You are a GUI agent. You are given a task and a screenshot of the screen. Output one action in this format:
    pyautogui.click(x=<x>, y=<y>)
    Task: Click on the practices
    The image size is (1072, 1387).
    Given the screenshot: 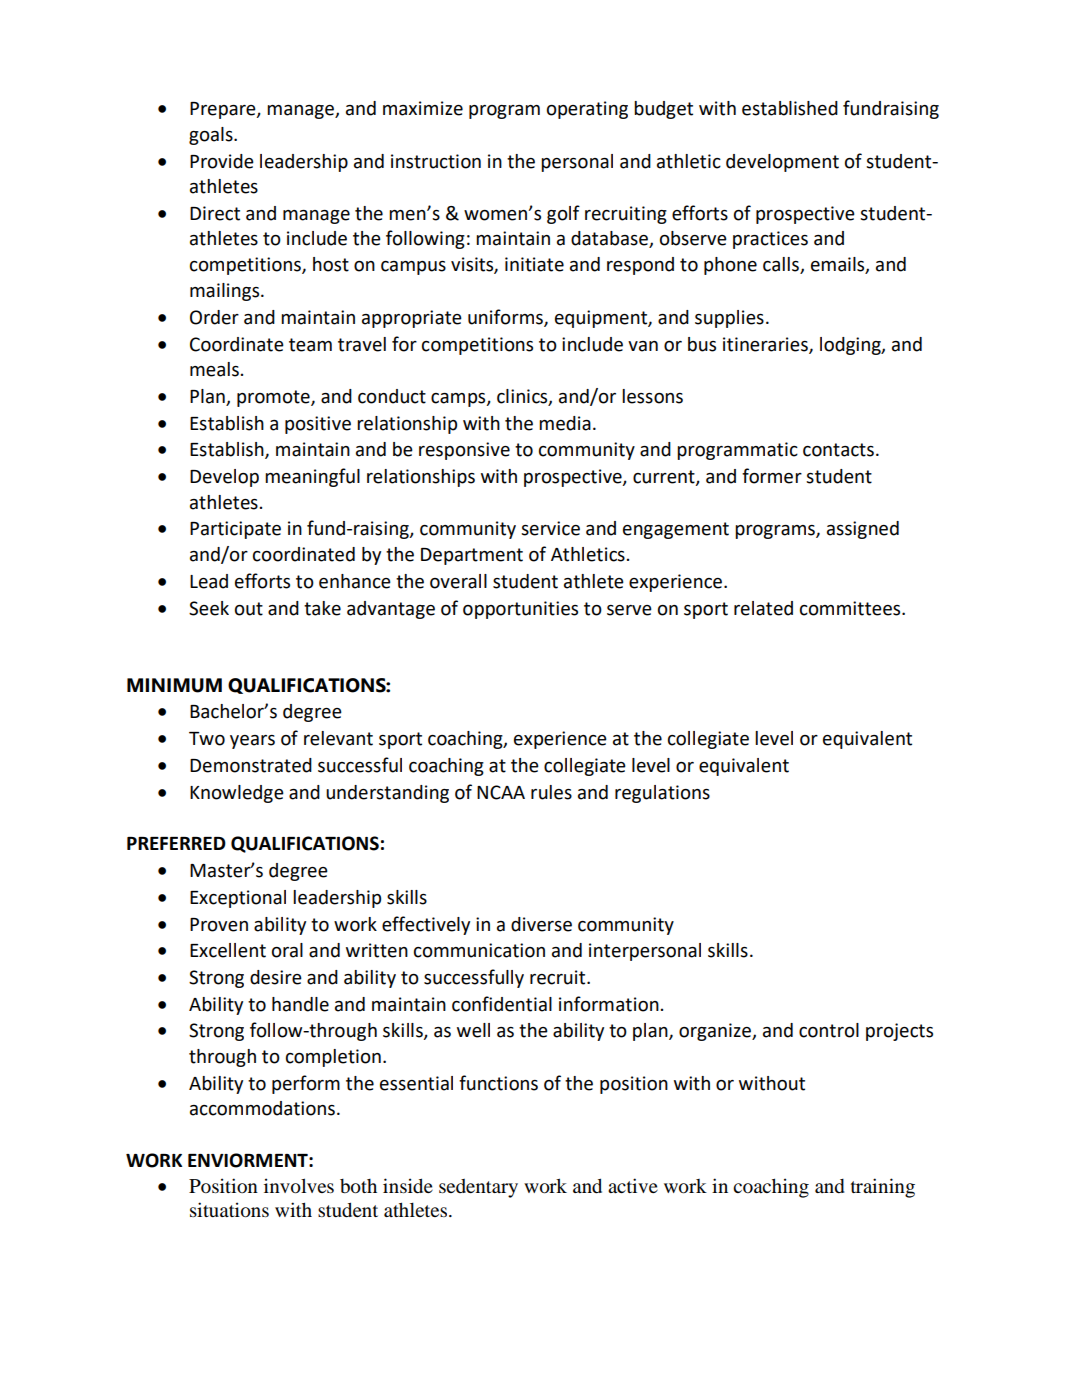 What is the action you would take?
    pyautogui.click(x=770, y=240)
